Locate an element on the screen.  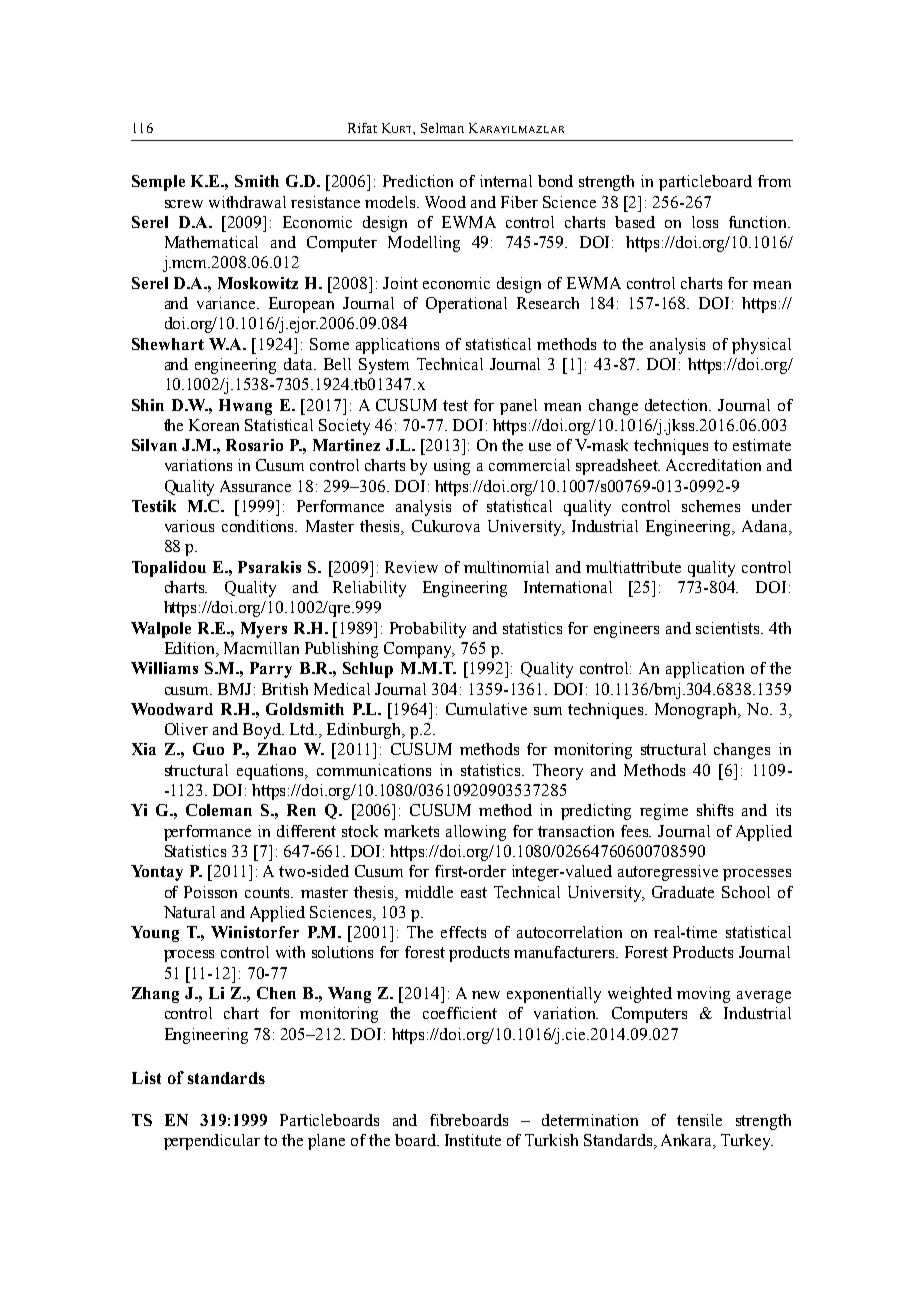
screw is located at coordinates (184, 204).
